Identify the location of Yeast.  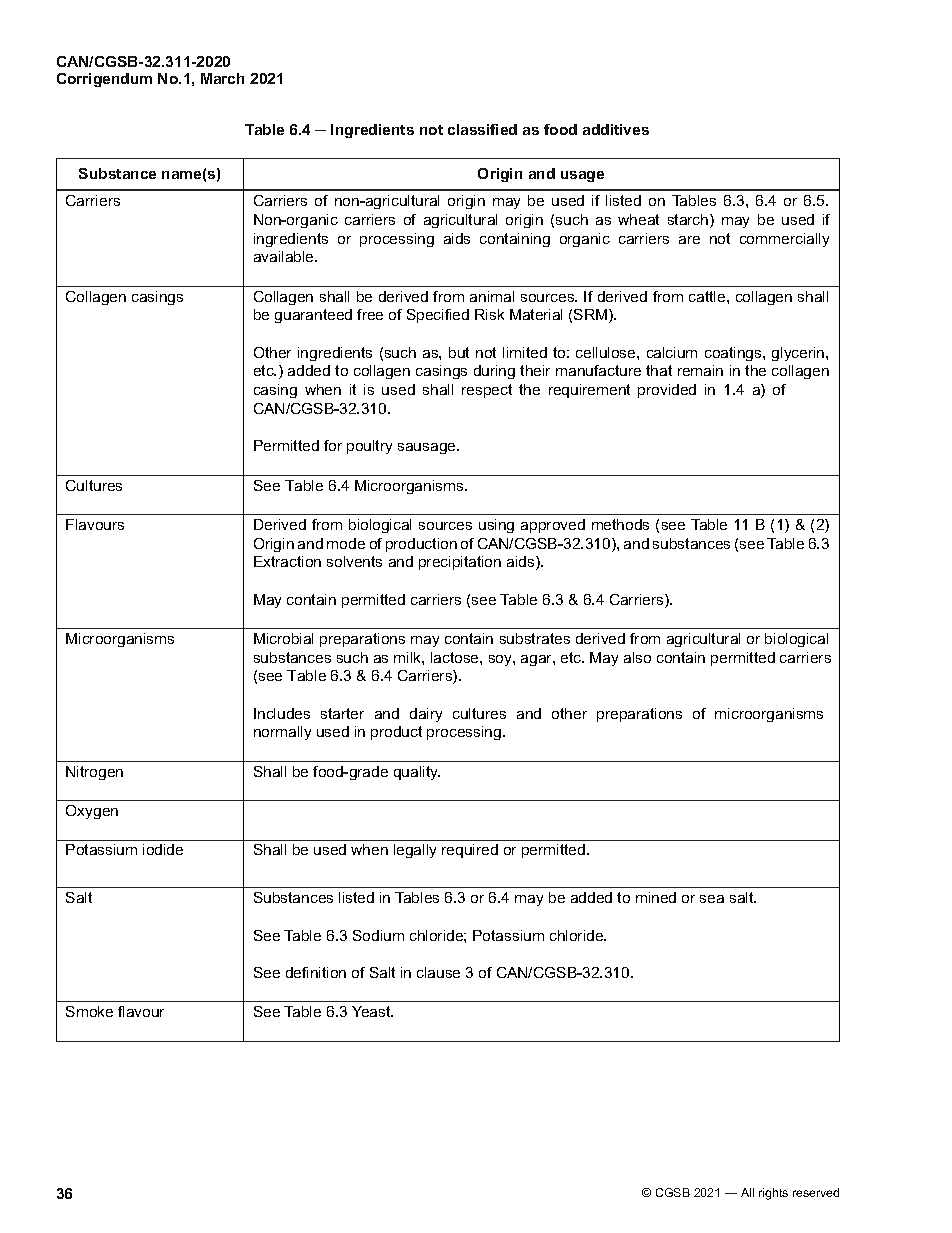
(372, 1011).
